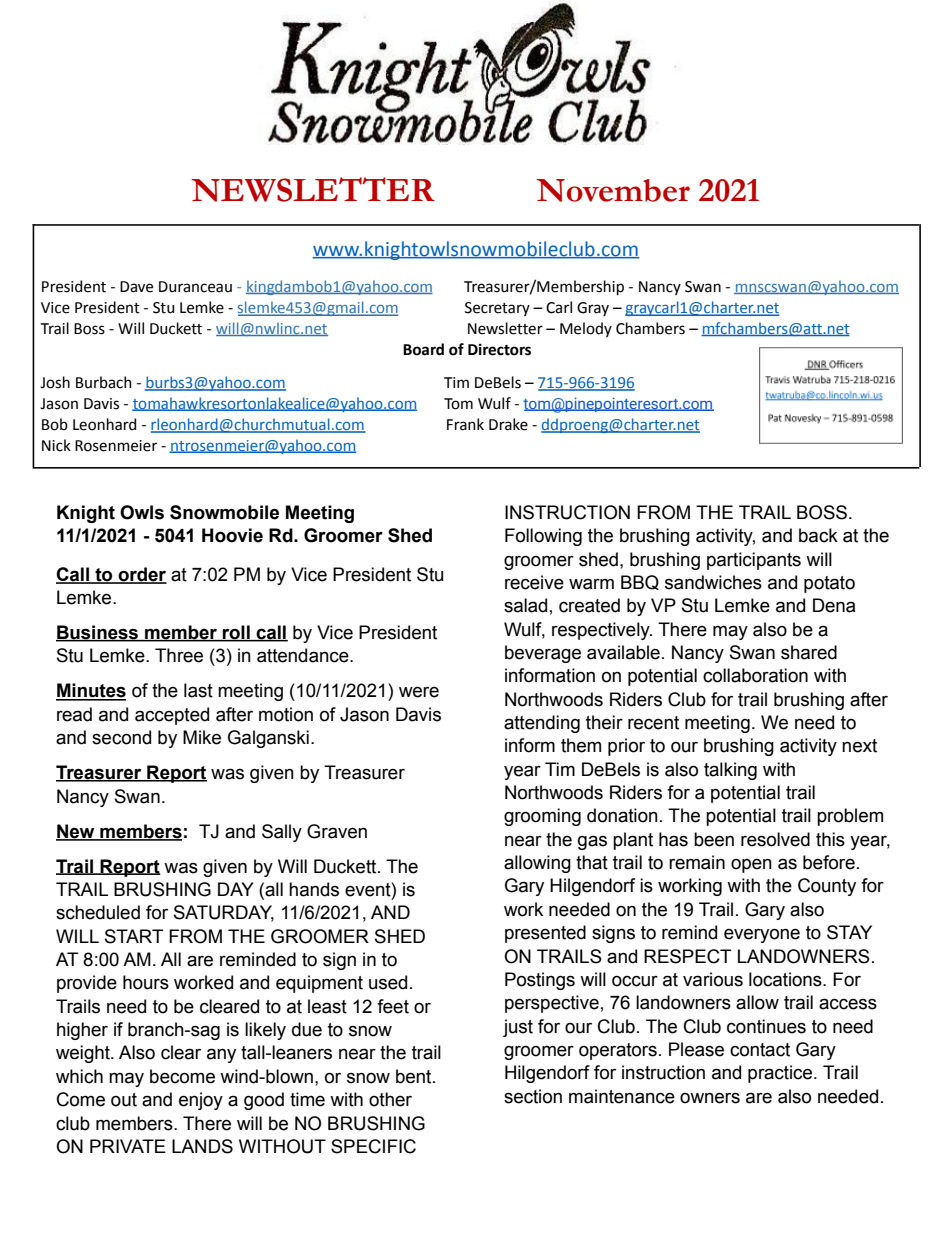 This screenshot has width=952, height=1233. I want to click on resolved, so click(775, 839).
